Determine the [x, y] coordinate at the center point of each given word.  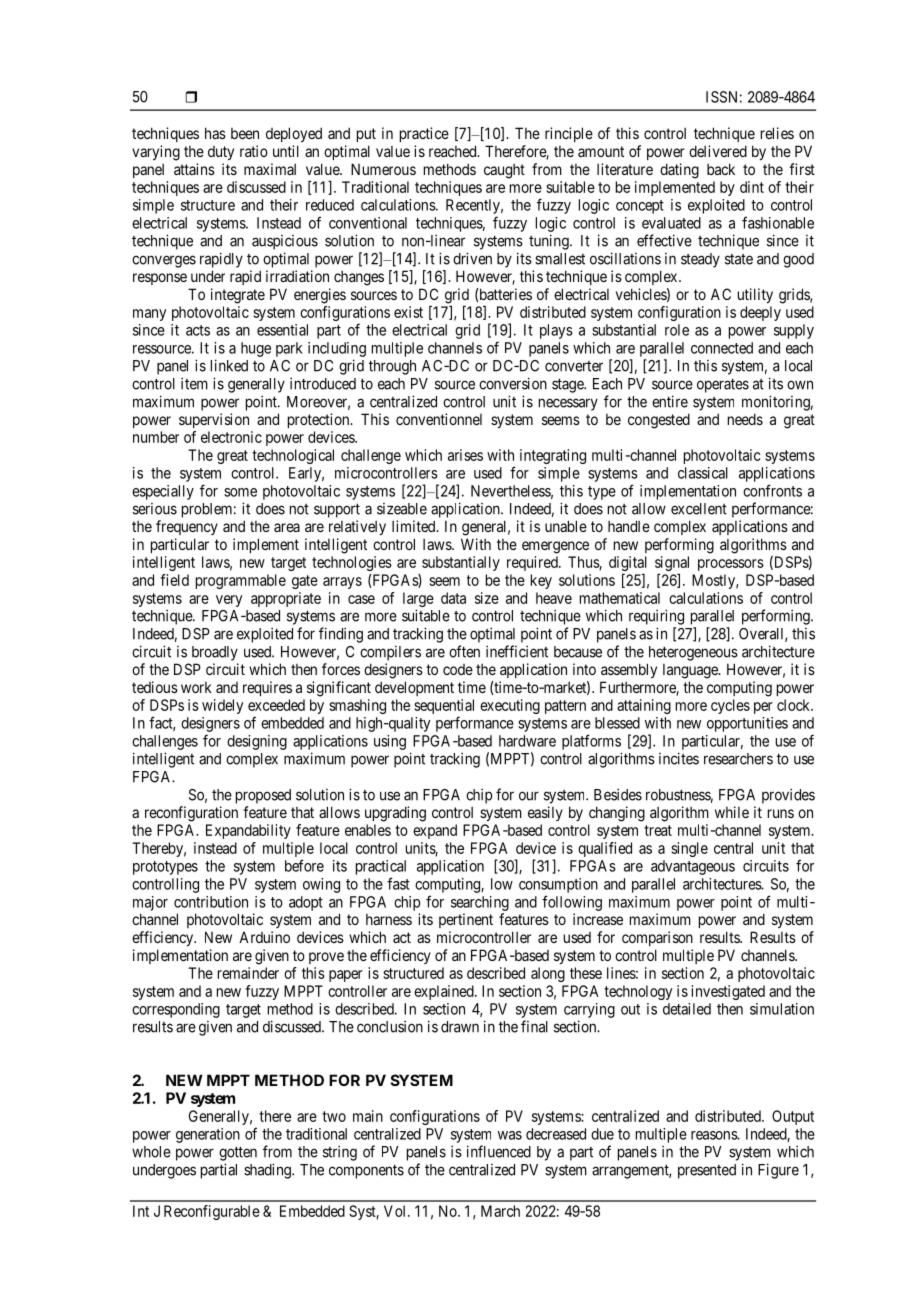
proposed [263, 796]
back [721, 169]
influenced [499, 1151]
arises [465, 455]
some [240, 492]
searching [480, 903]
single [689, 849]
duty [221, 153]
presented [707, 1171]
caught [504, 171]
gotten [238, 1153]
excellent [699, 509]
